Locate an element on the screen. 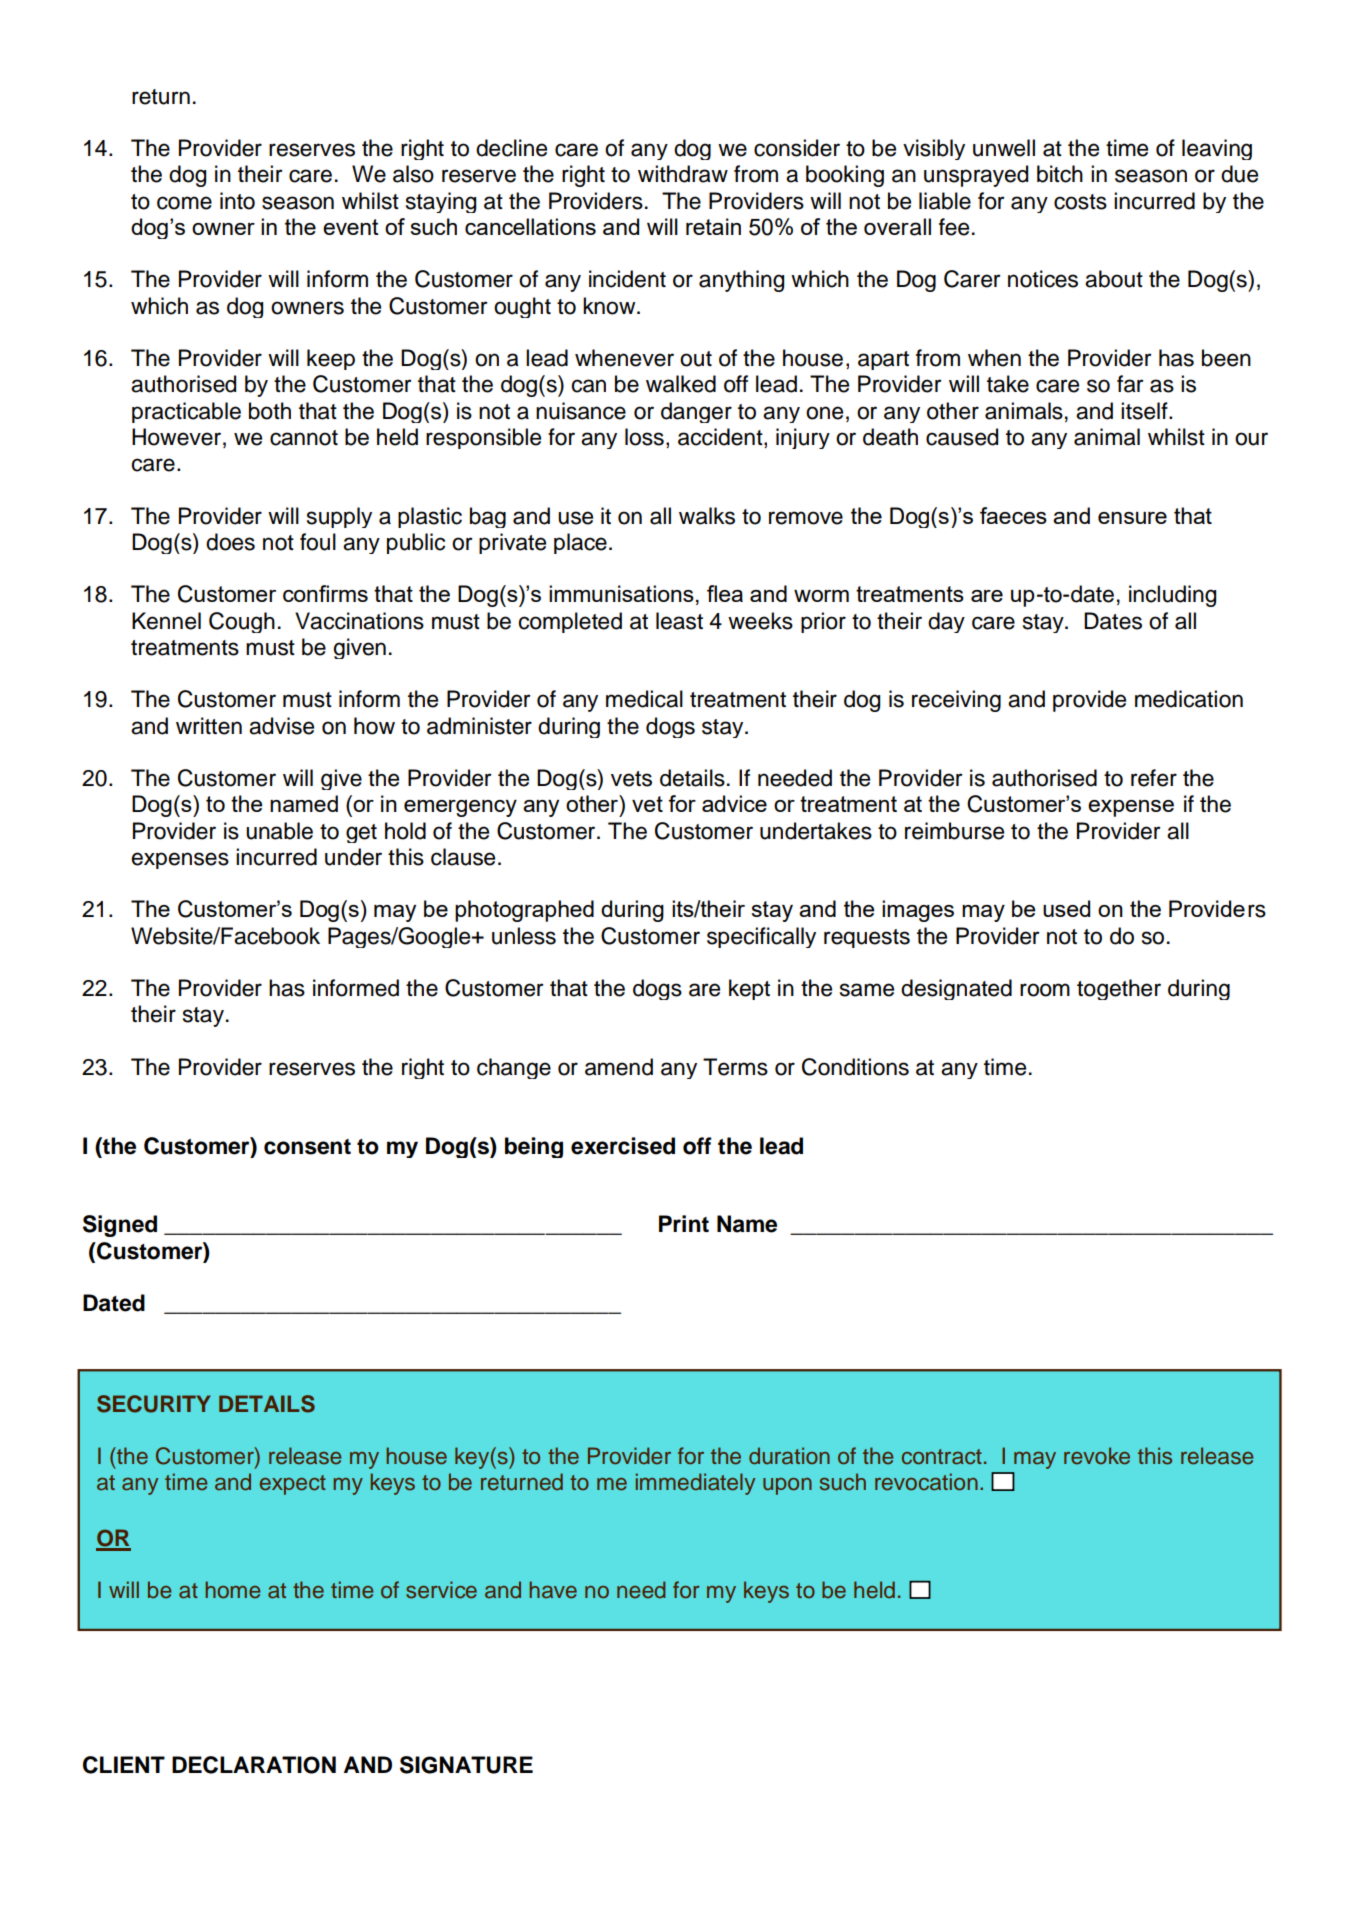  unable is located at coordinates (279, 831).
